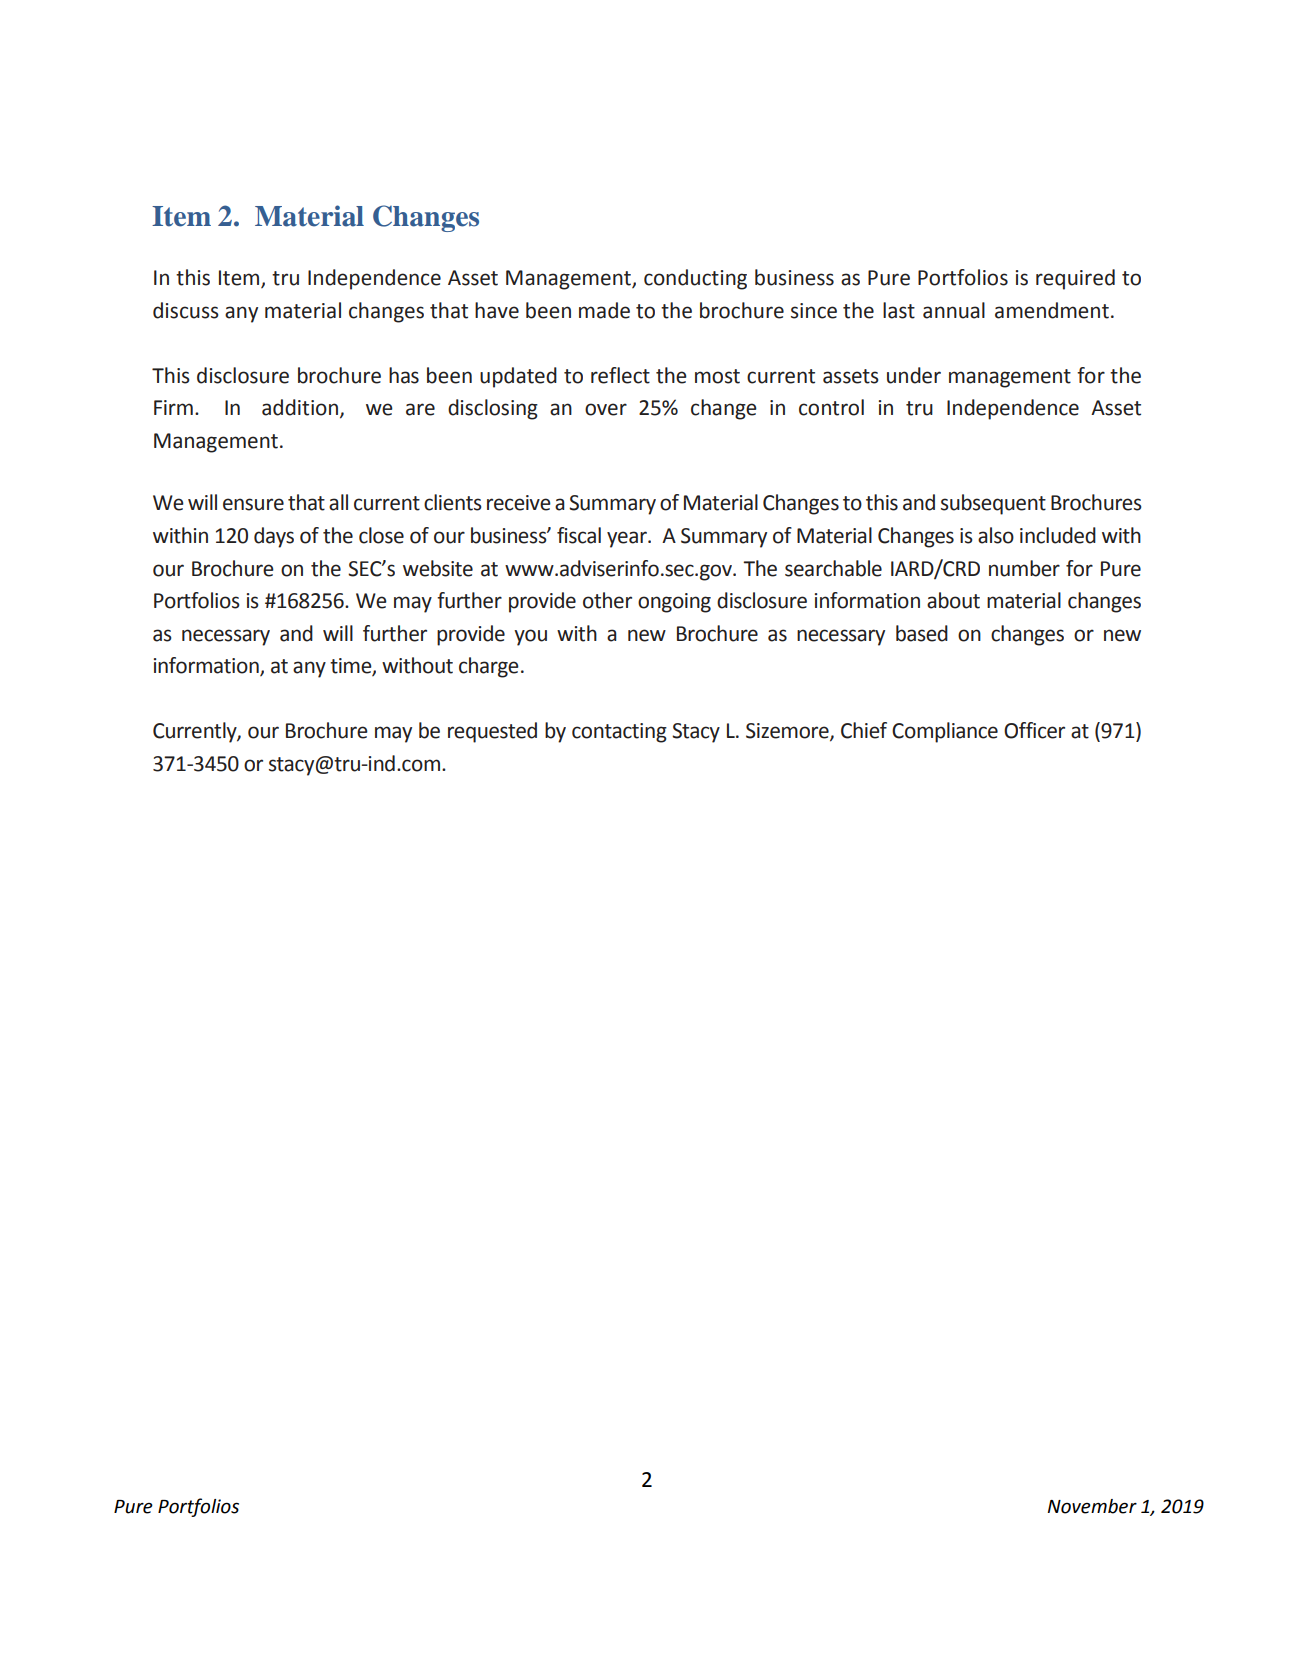  Describe the element at coordinates (1092, 1506) in the image. I see `November` at that location.
